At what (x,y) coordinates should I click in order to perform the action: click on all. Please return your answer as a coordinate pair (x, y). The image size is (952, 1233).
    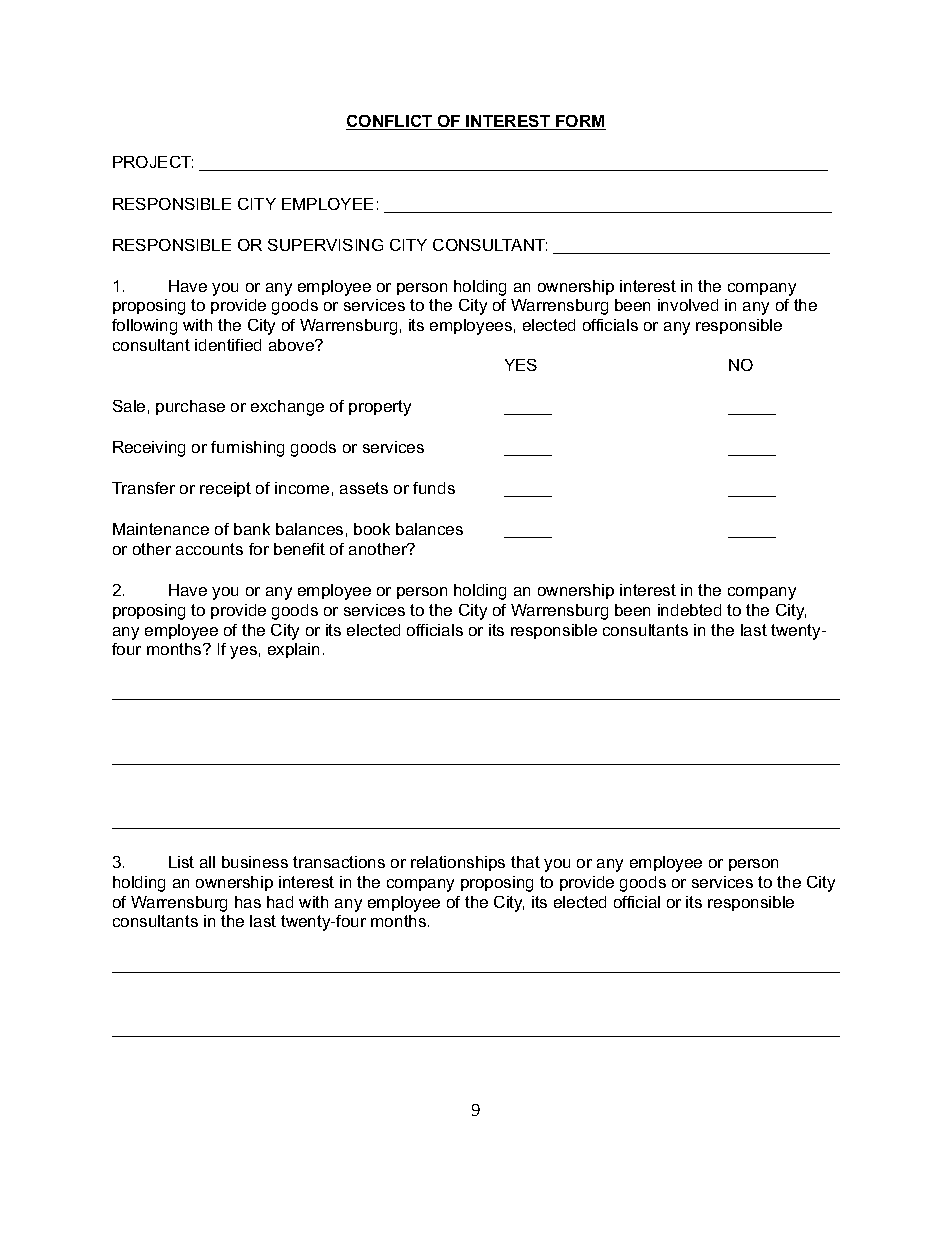
    Looking at the image, I should click on (207, 862).
